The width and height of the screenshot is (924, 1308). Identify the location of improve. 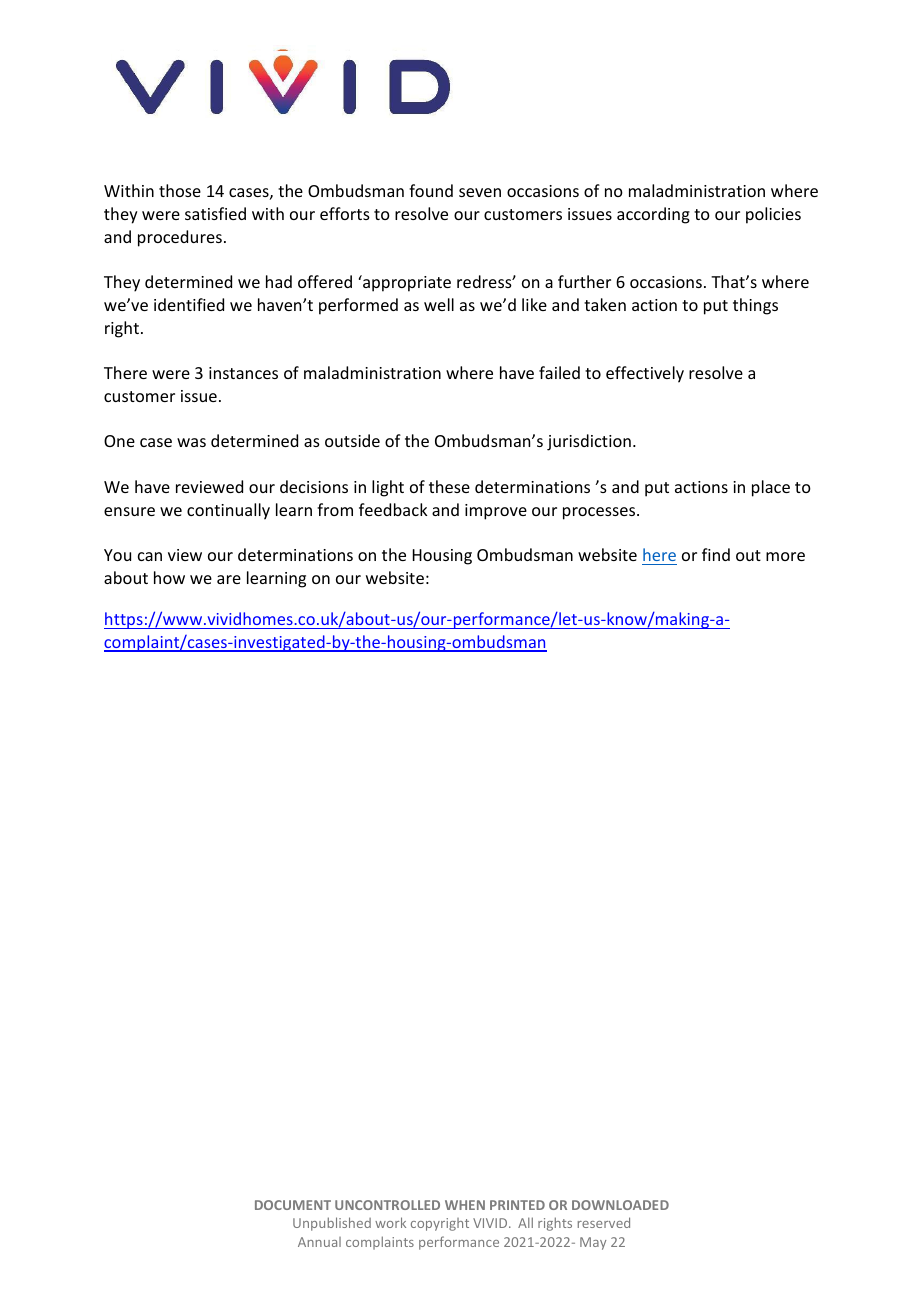
(496, 512).
